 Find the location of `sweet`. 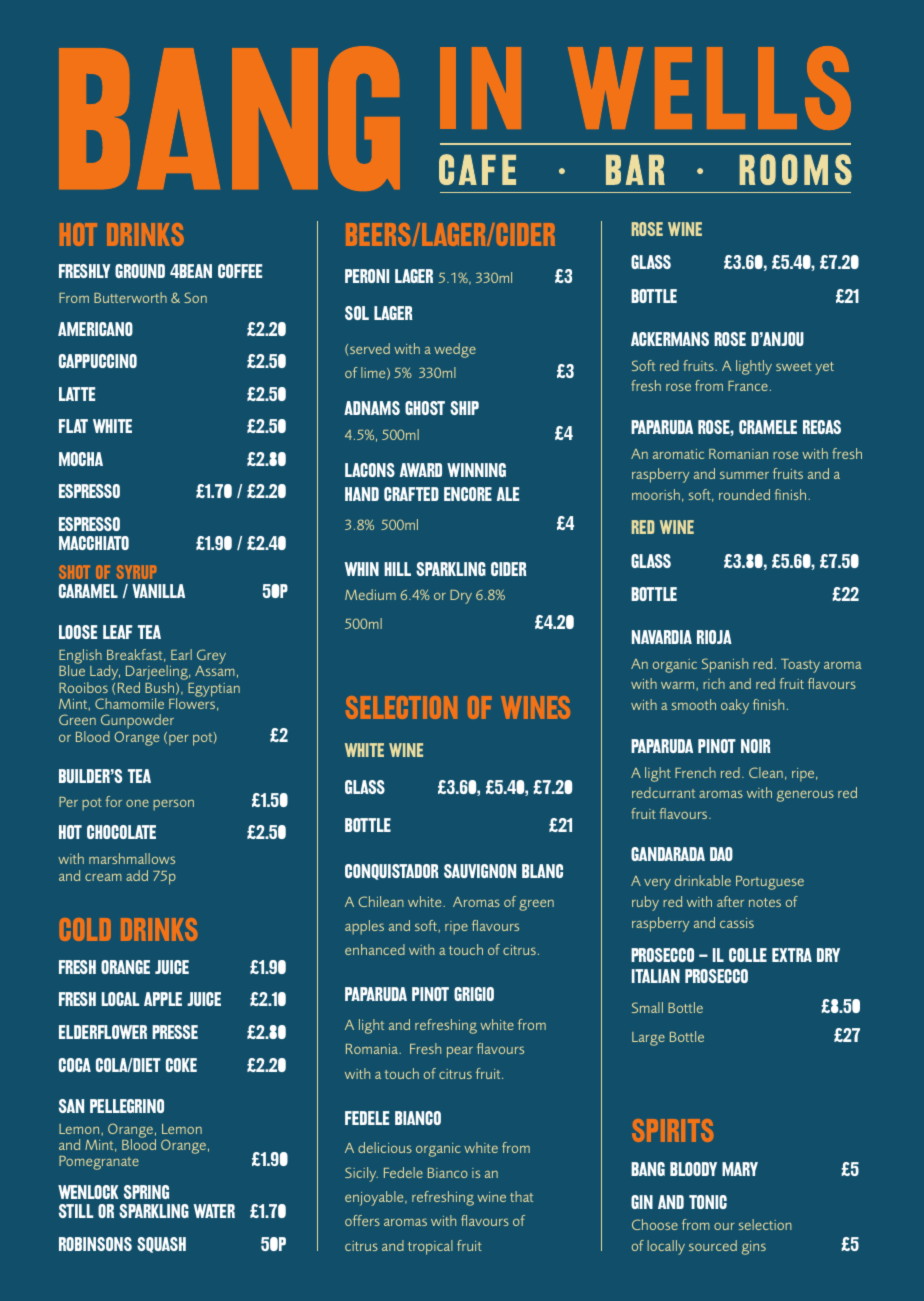

sweet is located at coordinates (794, 366).
